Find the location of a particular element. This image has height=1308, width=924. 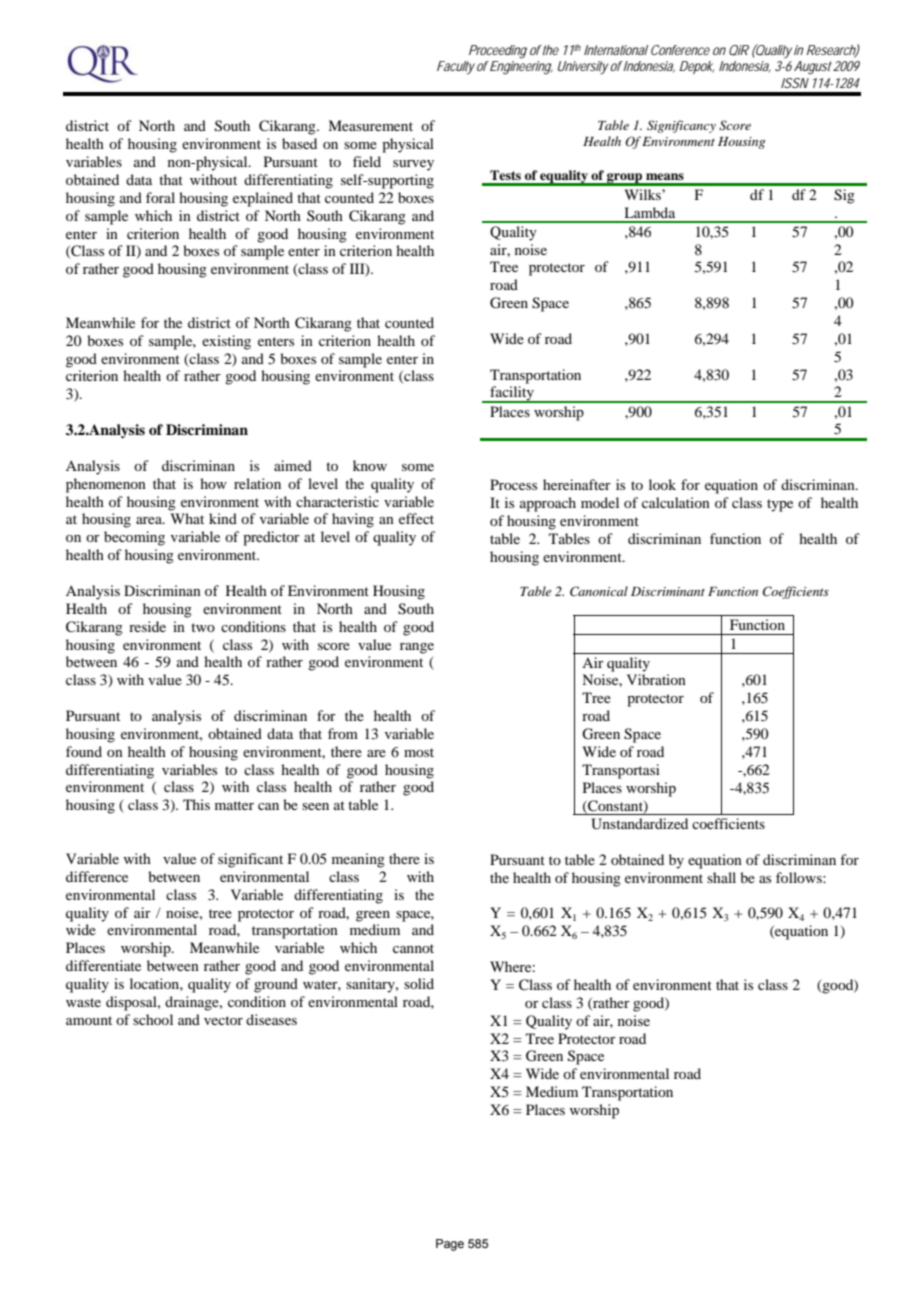

Conference is located at coordinates (680, 50).
